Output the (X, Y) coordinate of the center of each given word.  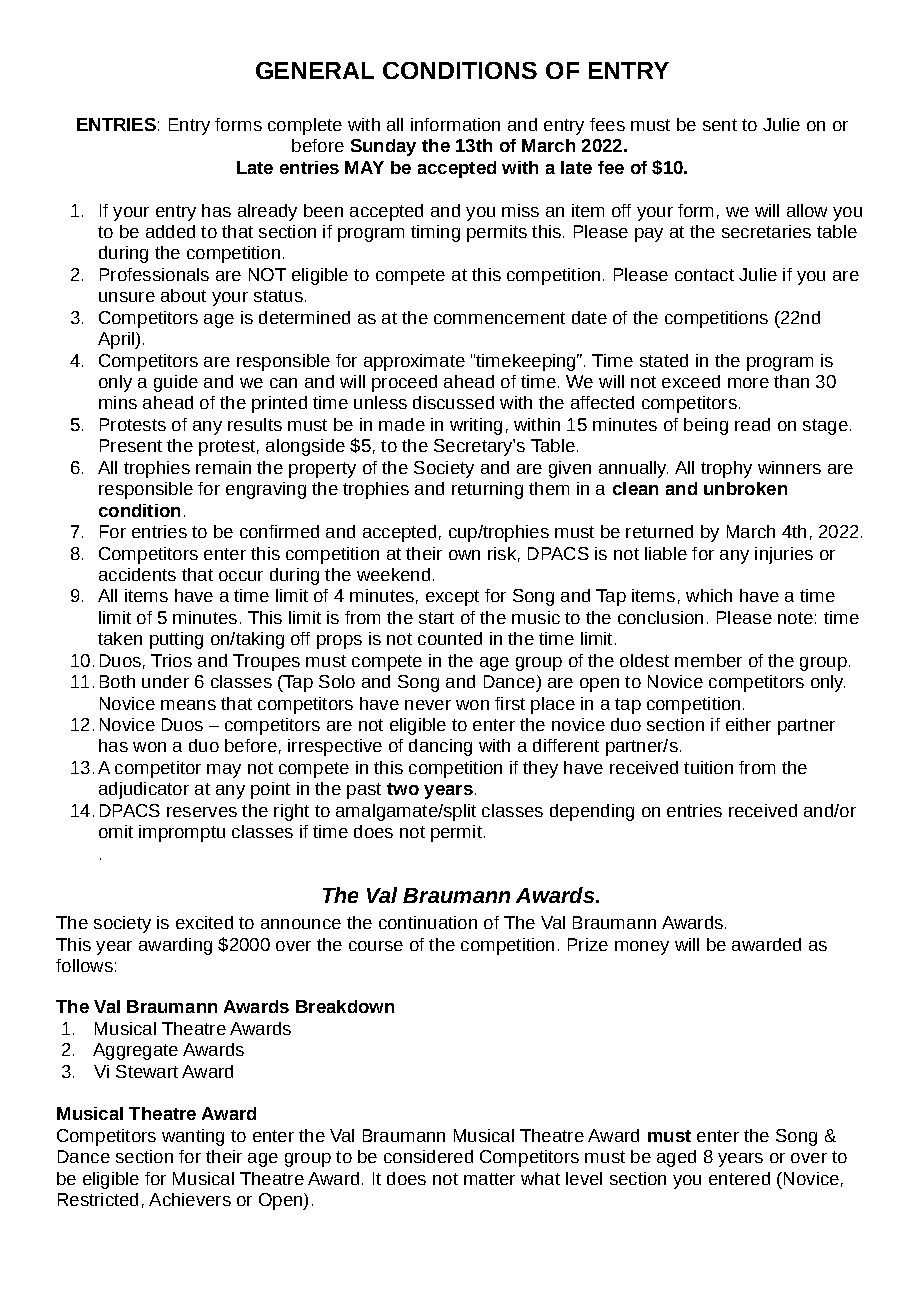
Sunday (383, 147)
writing (476, 426)
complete (305, 126)
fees (607, 124)
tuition (708, 767)
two (403, 789)
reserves (202, 812)
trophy (726, 469)
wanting (193, 1137)
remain (223, 467)
